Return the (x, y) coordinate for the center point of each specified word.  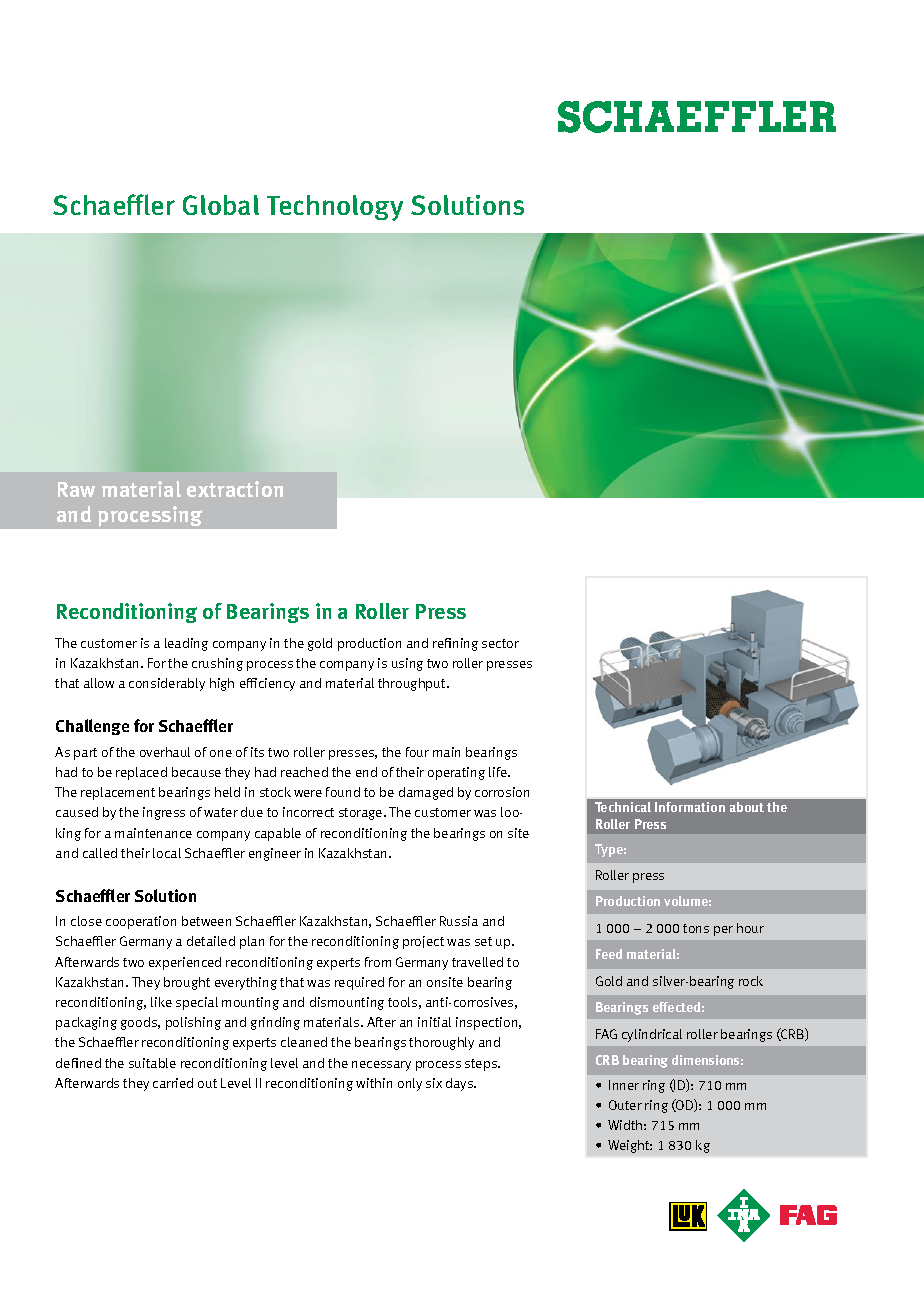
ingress (164, 813)
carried (173, 1083)
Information (690, 807)
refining (455, 644)
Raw (76, 489)
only (410, 1084)
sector (500, 643)
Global (221, 205)
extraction (235, 489)
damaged (426, 793)
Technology (335, 208)
